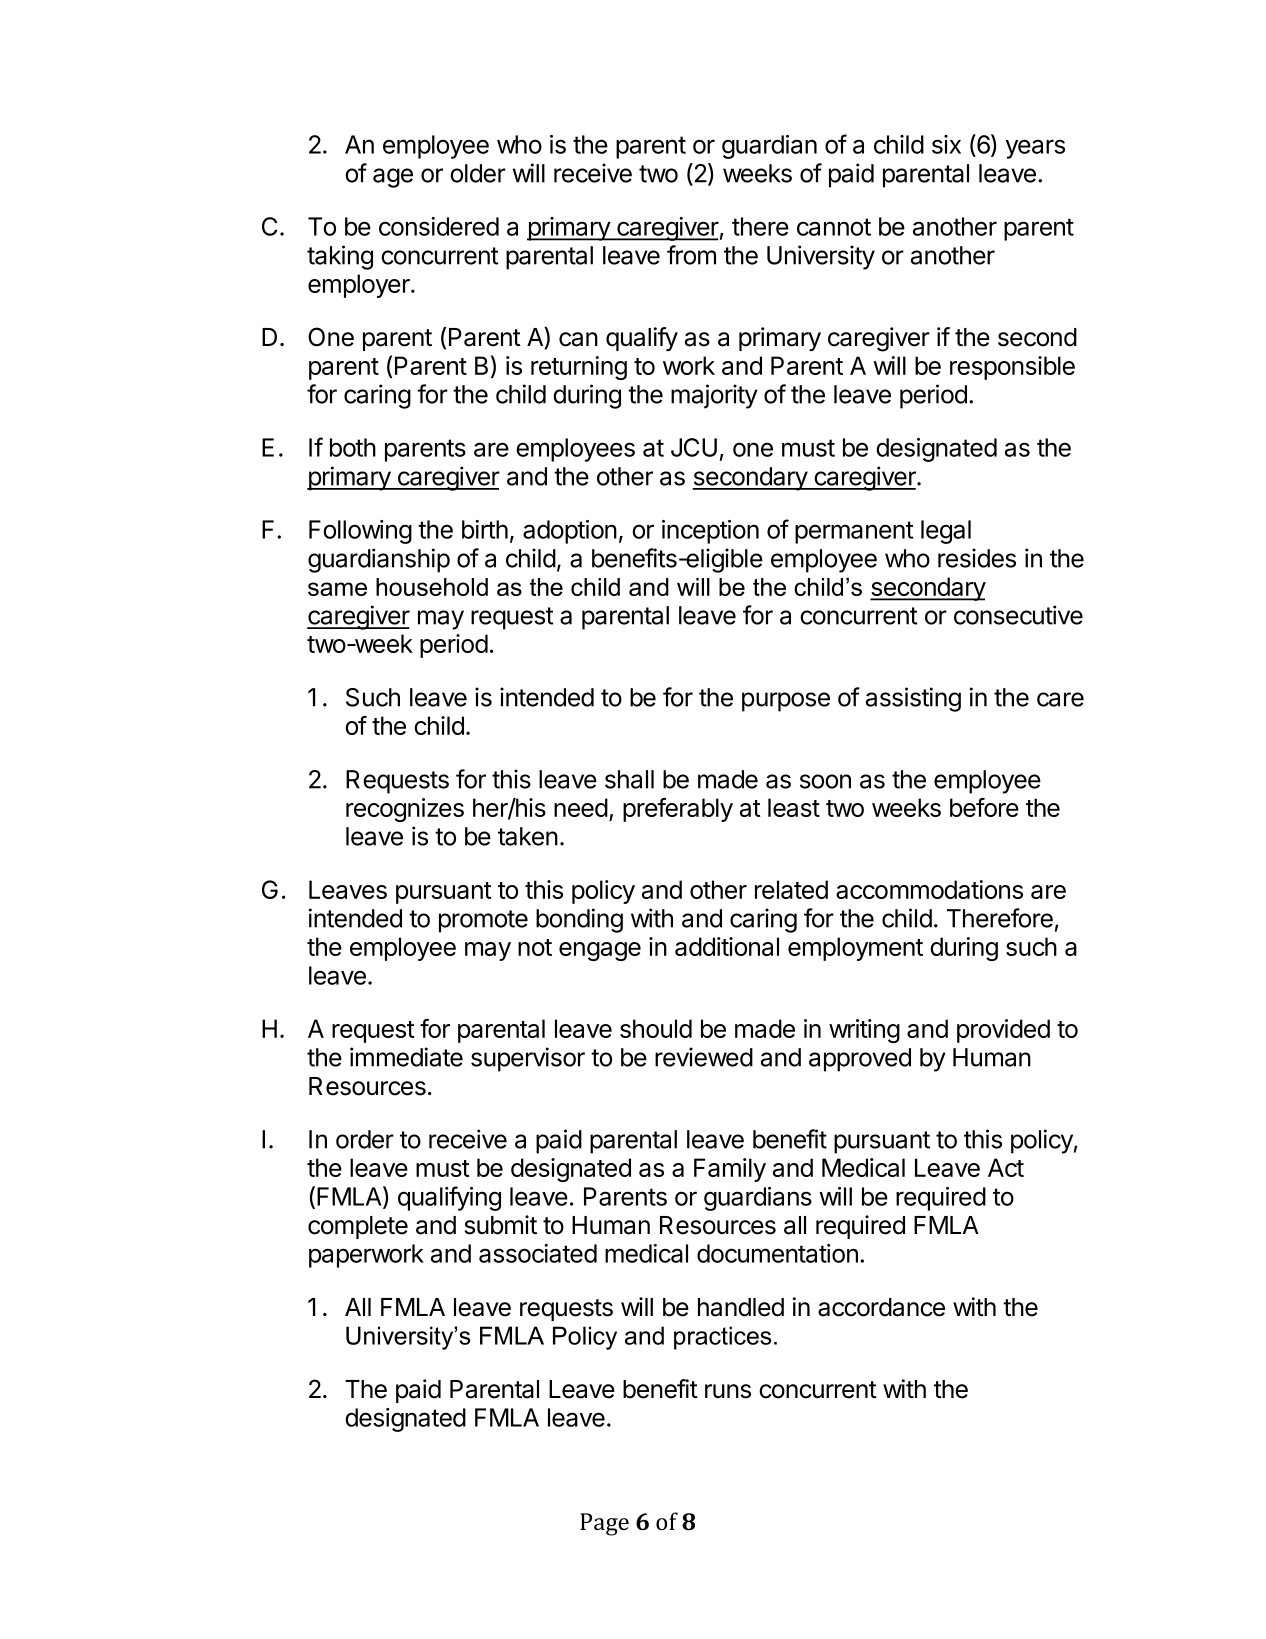 This screenshot has height=1639, width=1266. What do you see at coordinates (604, 1524) in the screenshot?
I see `Page` at bounding box center [604, 1524].
